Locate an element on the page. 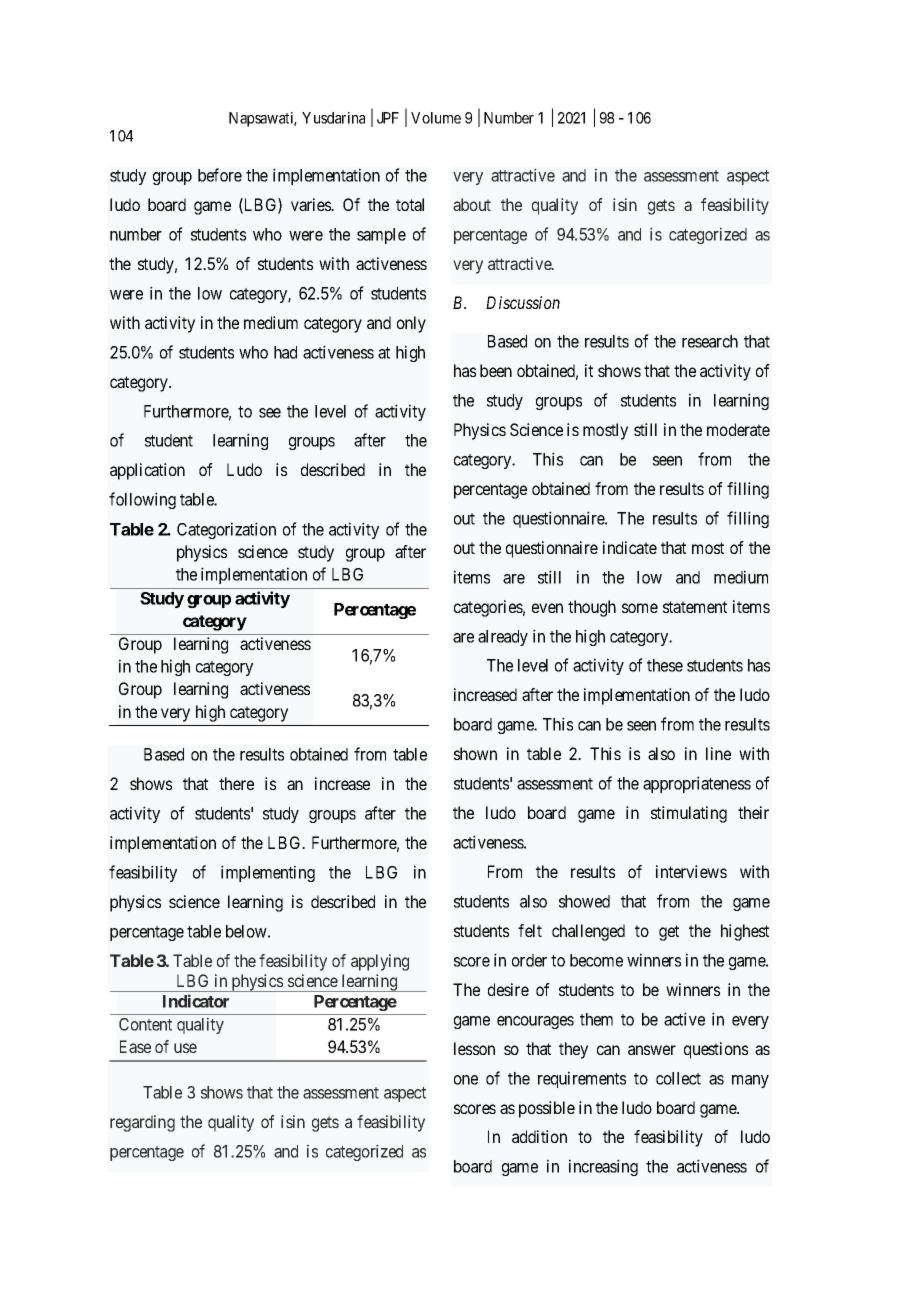 The image size is (924, 1307). moderate is located at coordinates (738, 429).
